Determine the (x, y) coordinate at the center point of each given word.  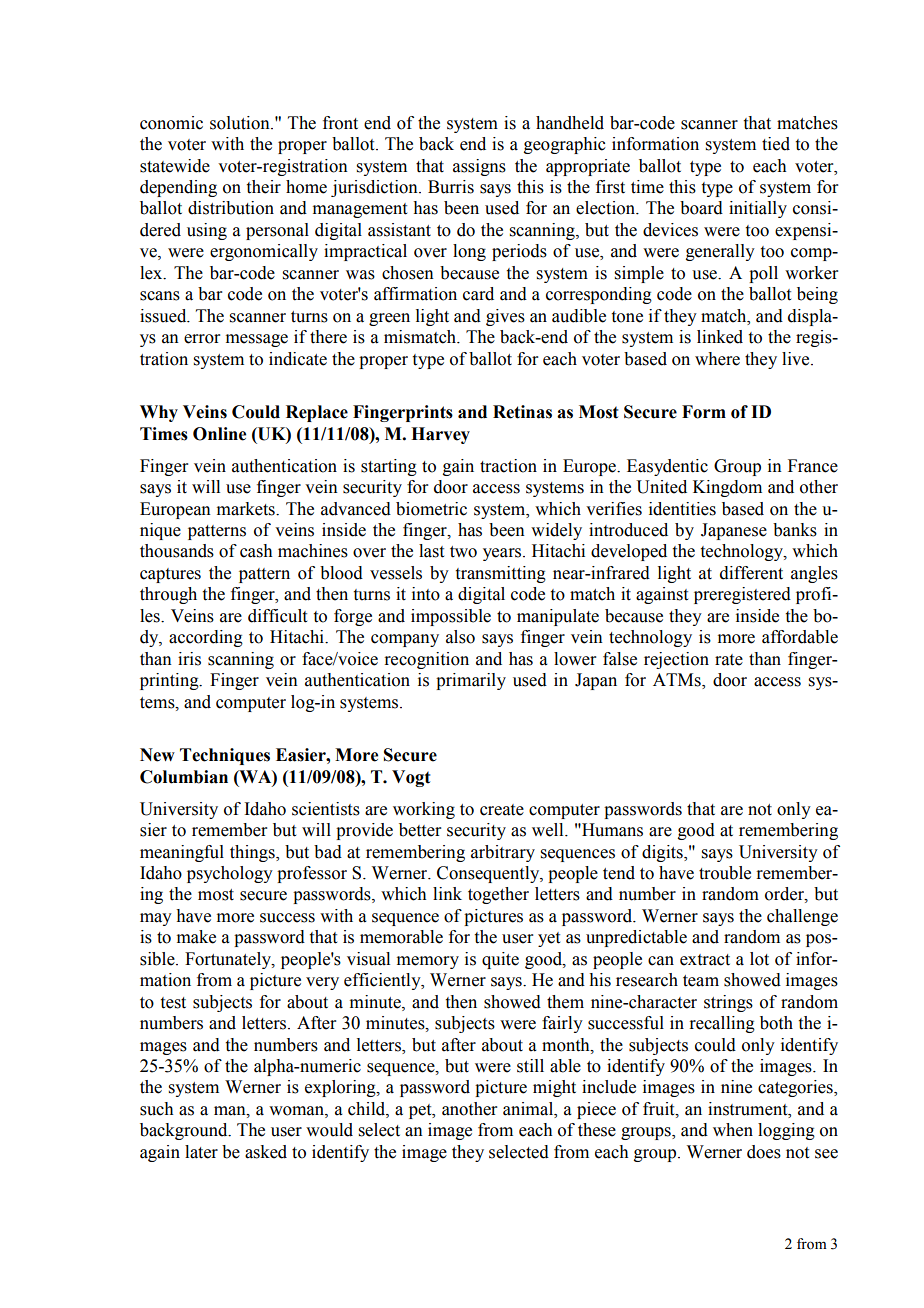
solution (241, 123)
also (460, 637)
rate (729, 660)
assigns (479, 167)
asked (266, 1152)
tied (776, 144)
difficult (277, 616)
